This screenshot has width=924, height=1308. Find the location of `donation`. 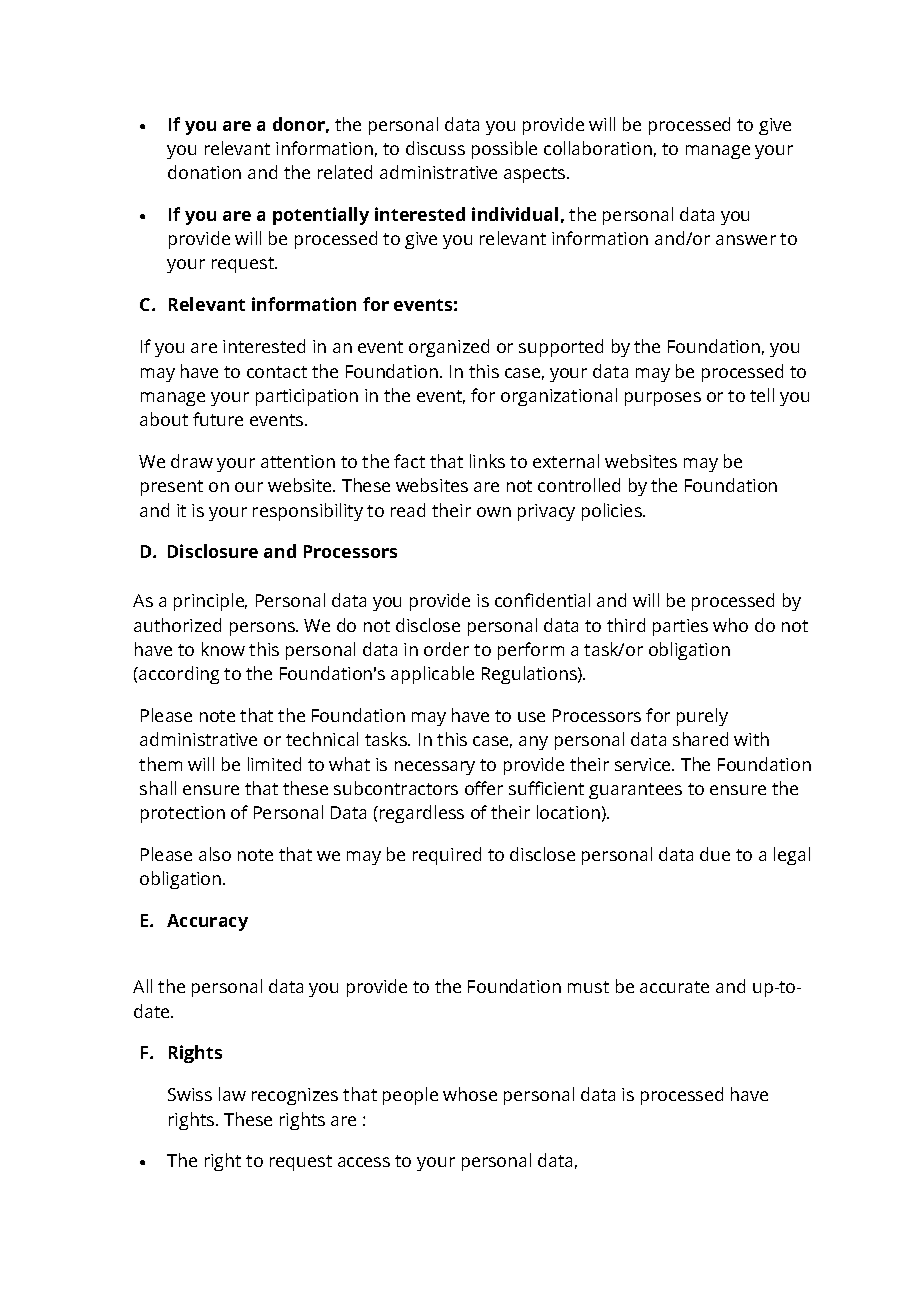

donation is located at coordinates (204, 172).
